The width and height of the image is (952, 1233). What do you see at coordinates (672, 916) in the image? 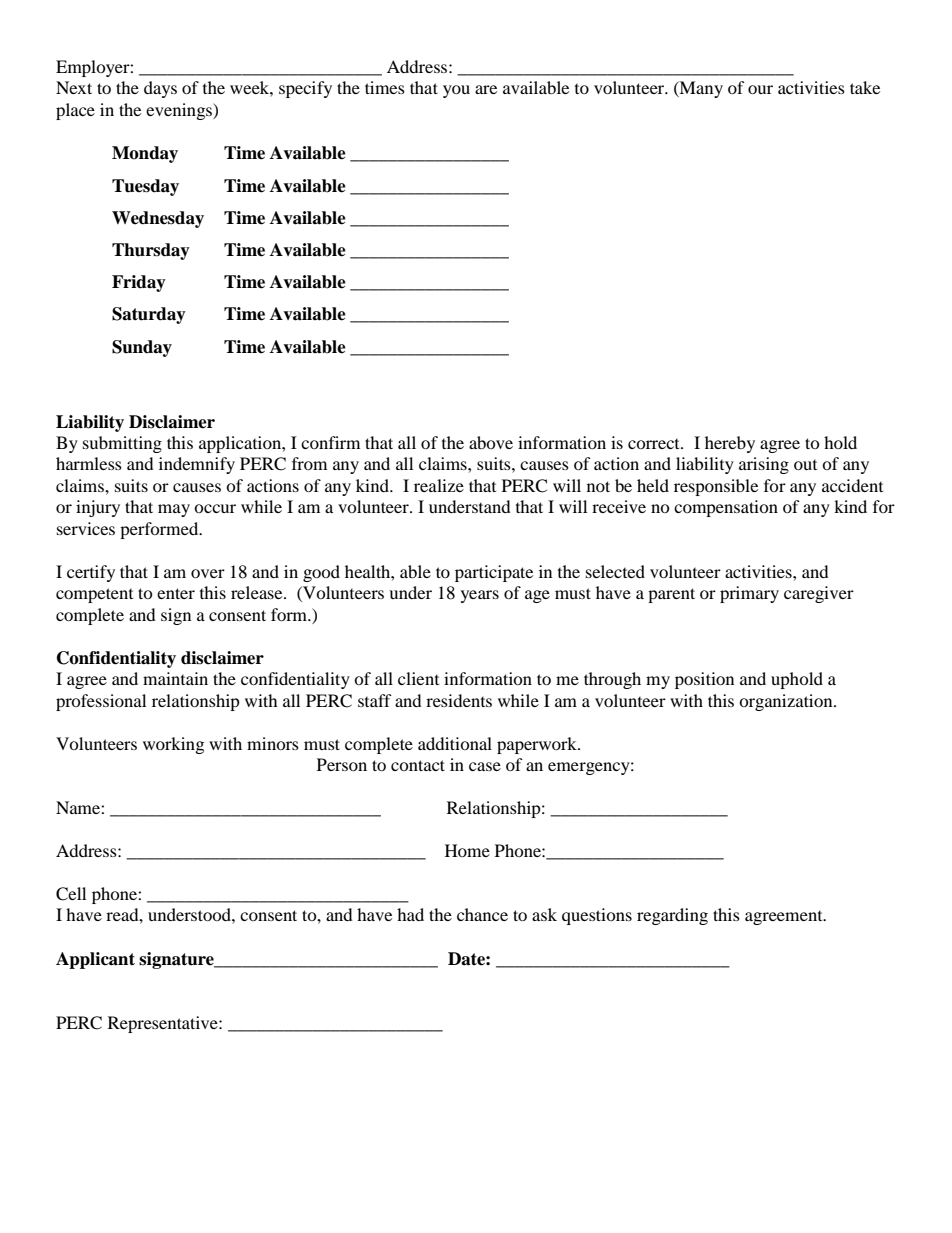
I see `regarding` at bounding box center [672, 916].
